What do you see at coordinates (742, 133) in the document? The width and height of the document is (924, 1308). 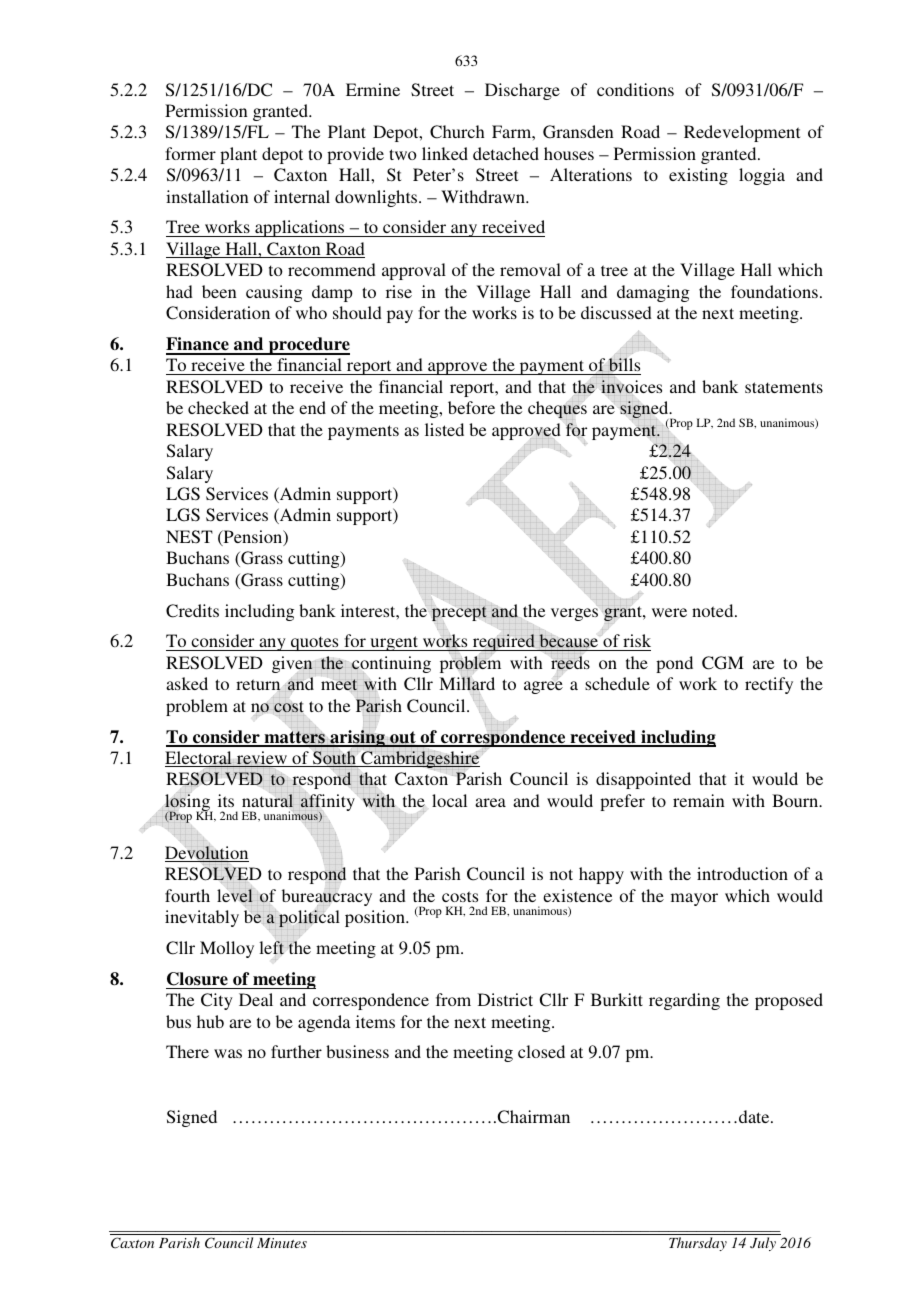 I see `Redevelopment` at bounding box center [742, 133].
